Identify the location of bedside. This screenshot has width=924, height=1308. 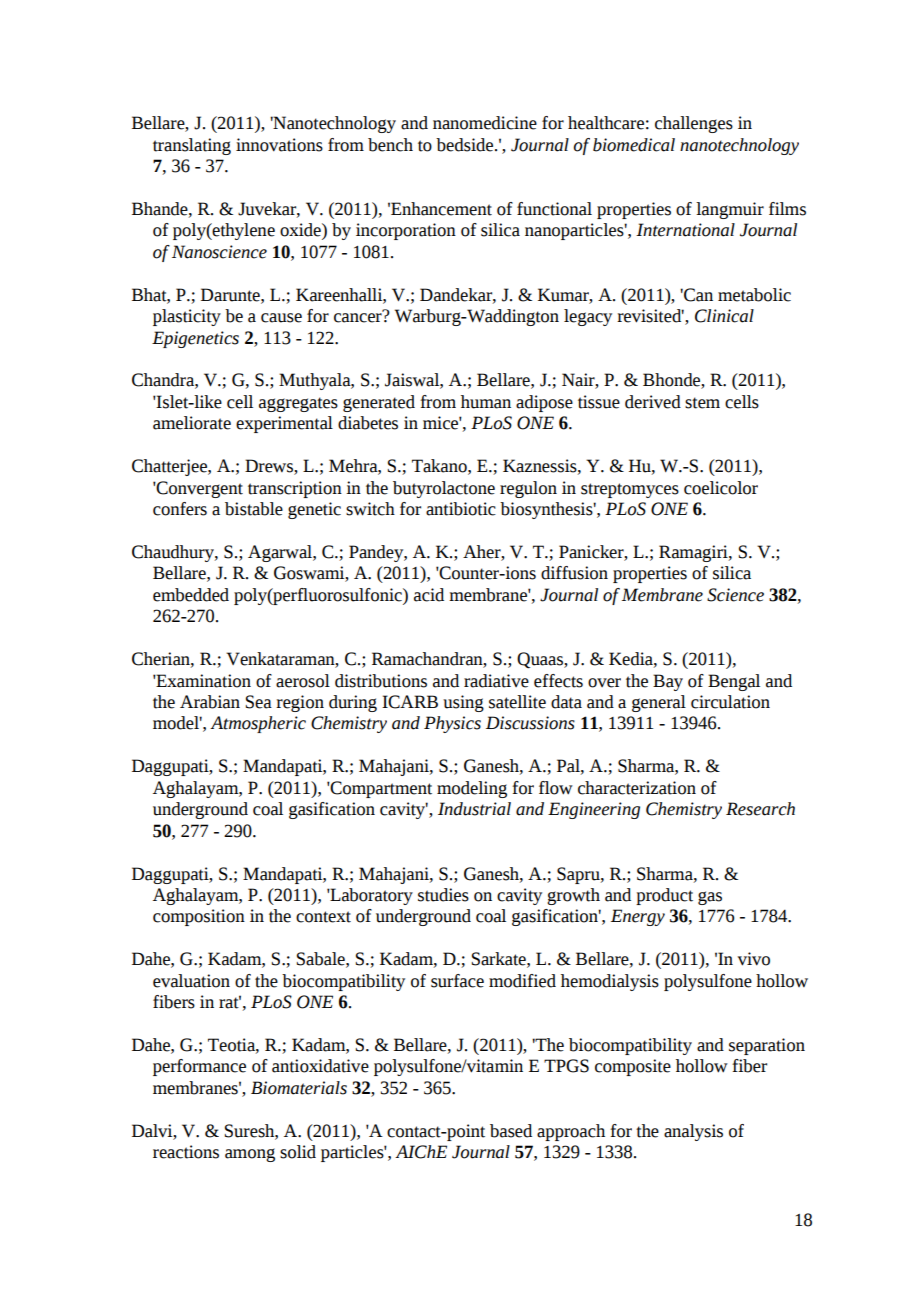
(466, 145).
